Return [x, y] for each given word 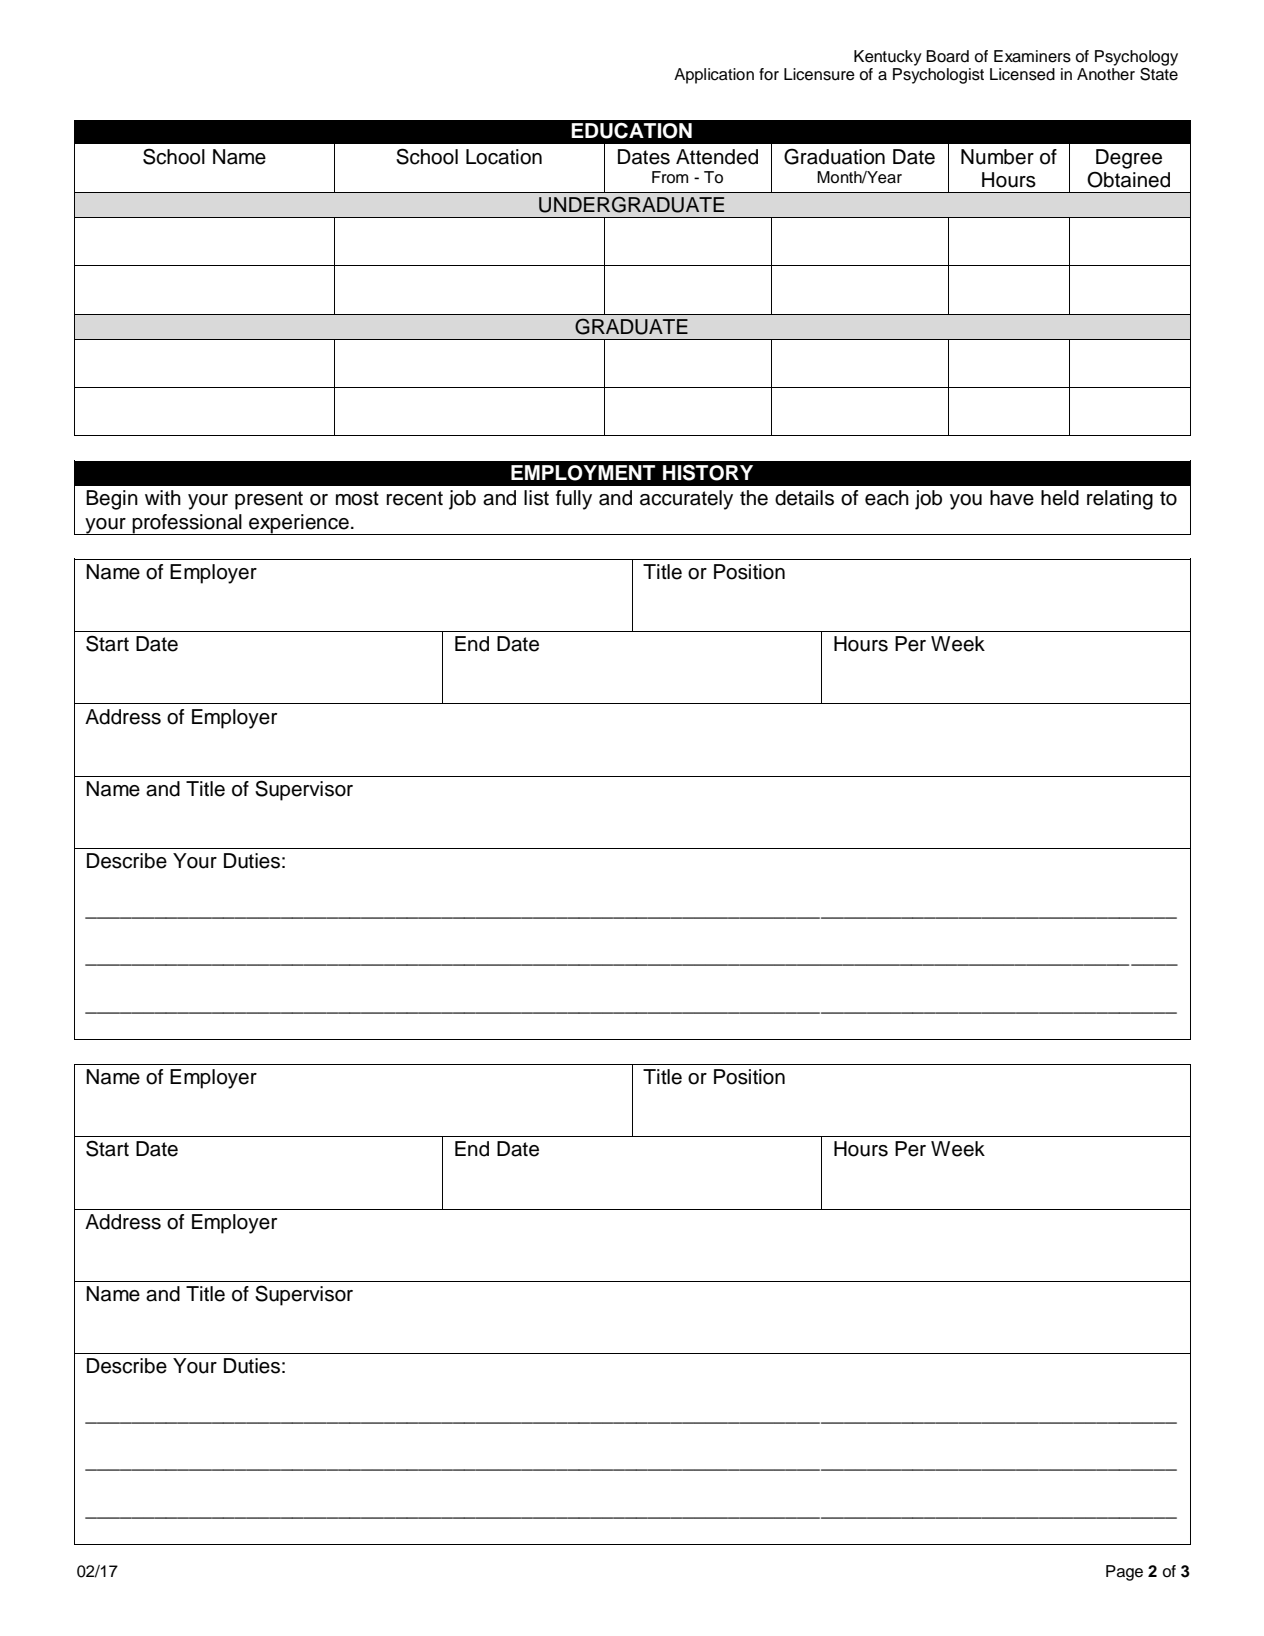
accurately [686, 500]
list [536, 498]
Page [1124, 1573]
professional [187, 524]
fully [574, 500]
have [1012, 498]
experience [299, 524]
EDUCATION [631, 130]
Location [504, 157]
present [269, 500]
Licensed [1022, 74]
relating [1120, 500]
